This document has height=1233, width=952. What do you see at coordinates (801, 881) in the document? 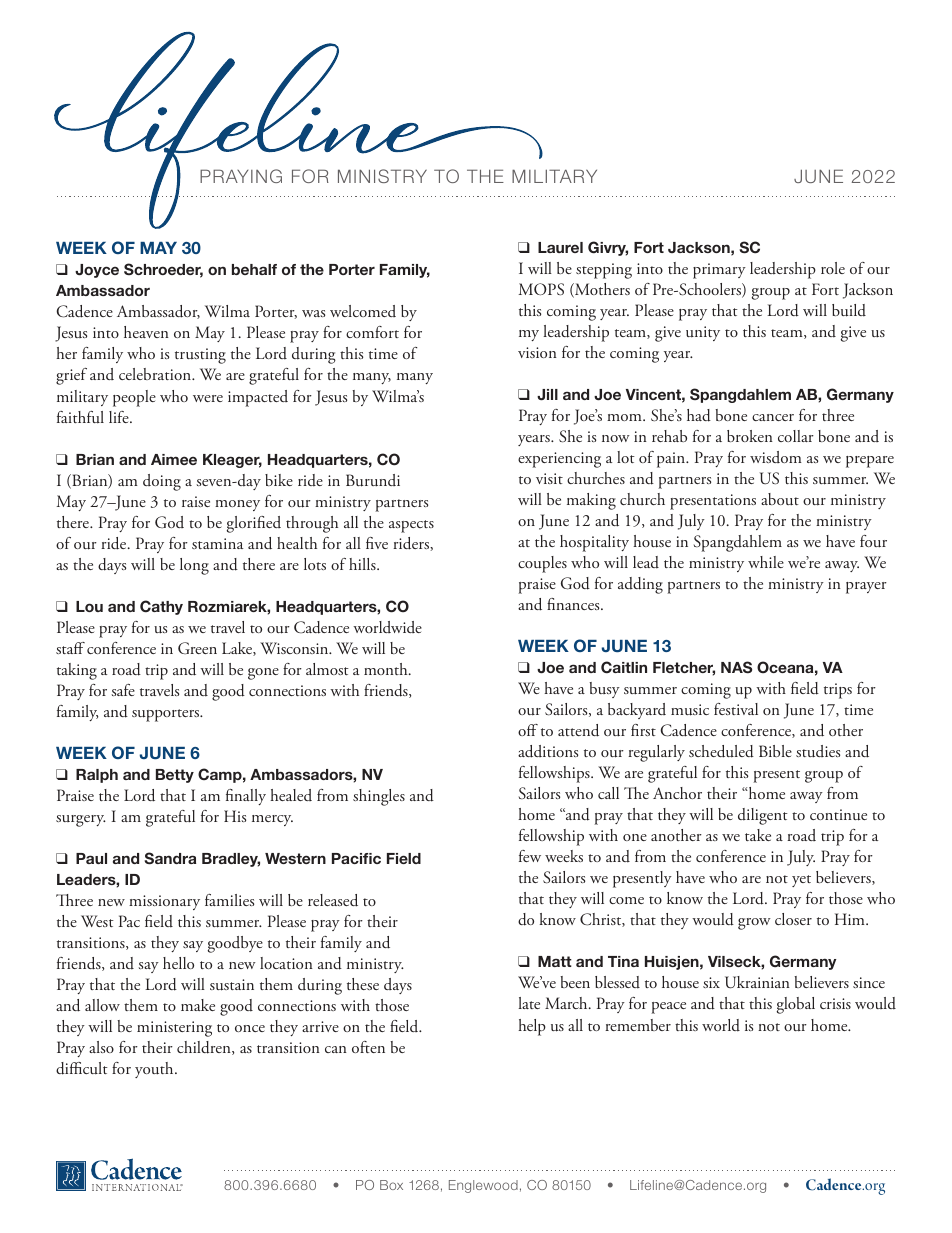
I see `yet` at bounding box center [801, 881].
